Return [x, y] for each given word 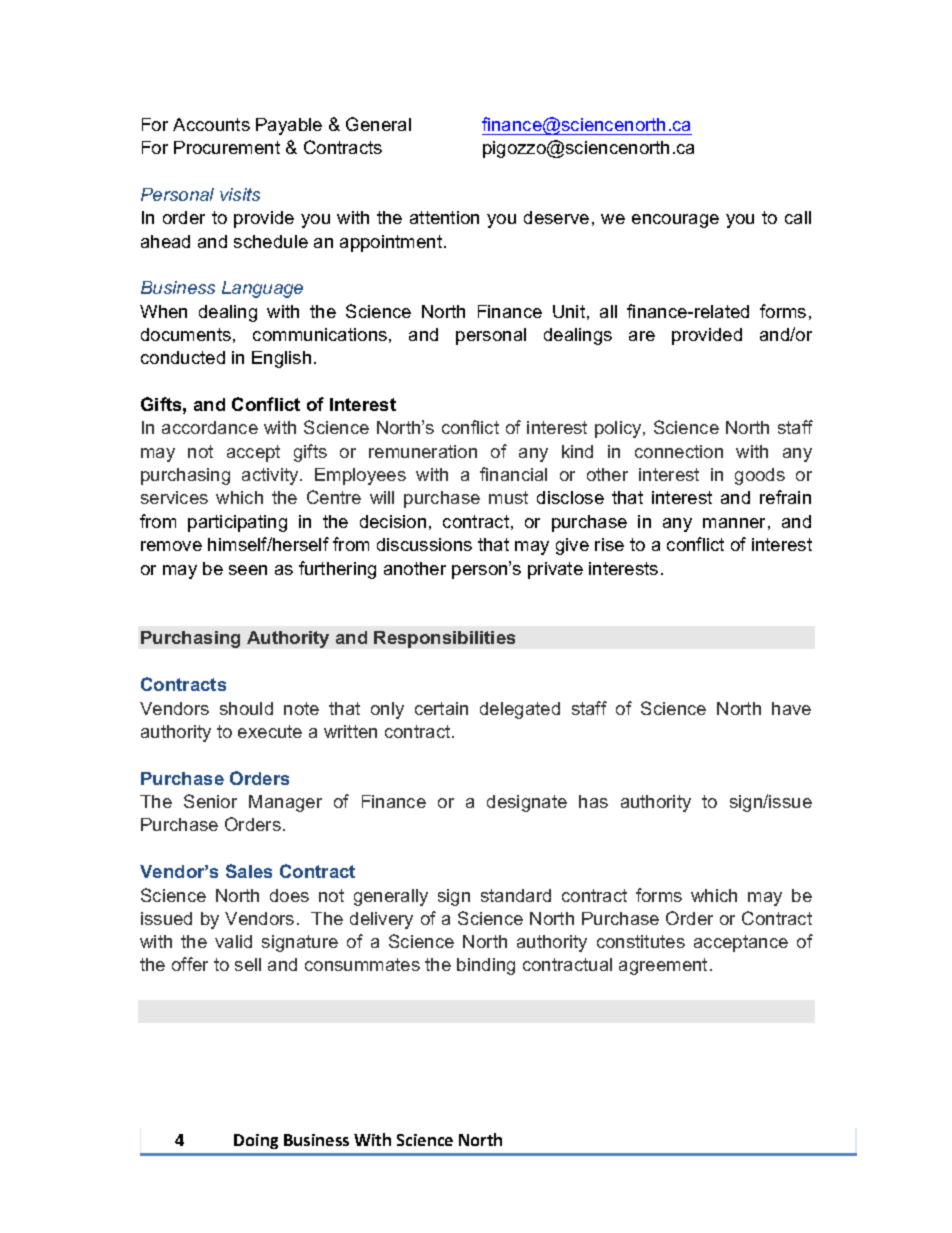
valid [233, 941]
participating [237, 523]
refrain [785, 497]
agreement [663, 966]
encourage [675, 221]
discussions [424, 544]
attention [444, 217]
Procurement [227, 147]
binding [486, 966]
